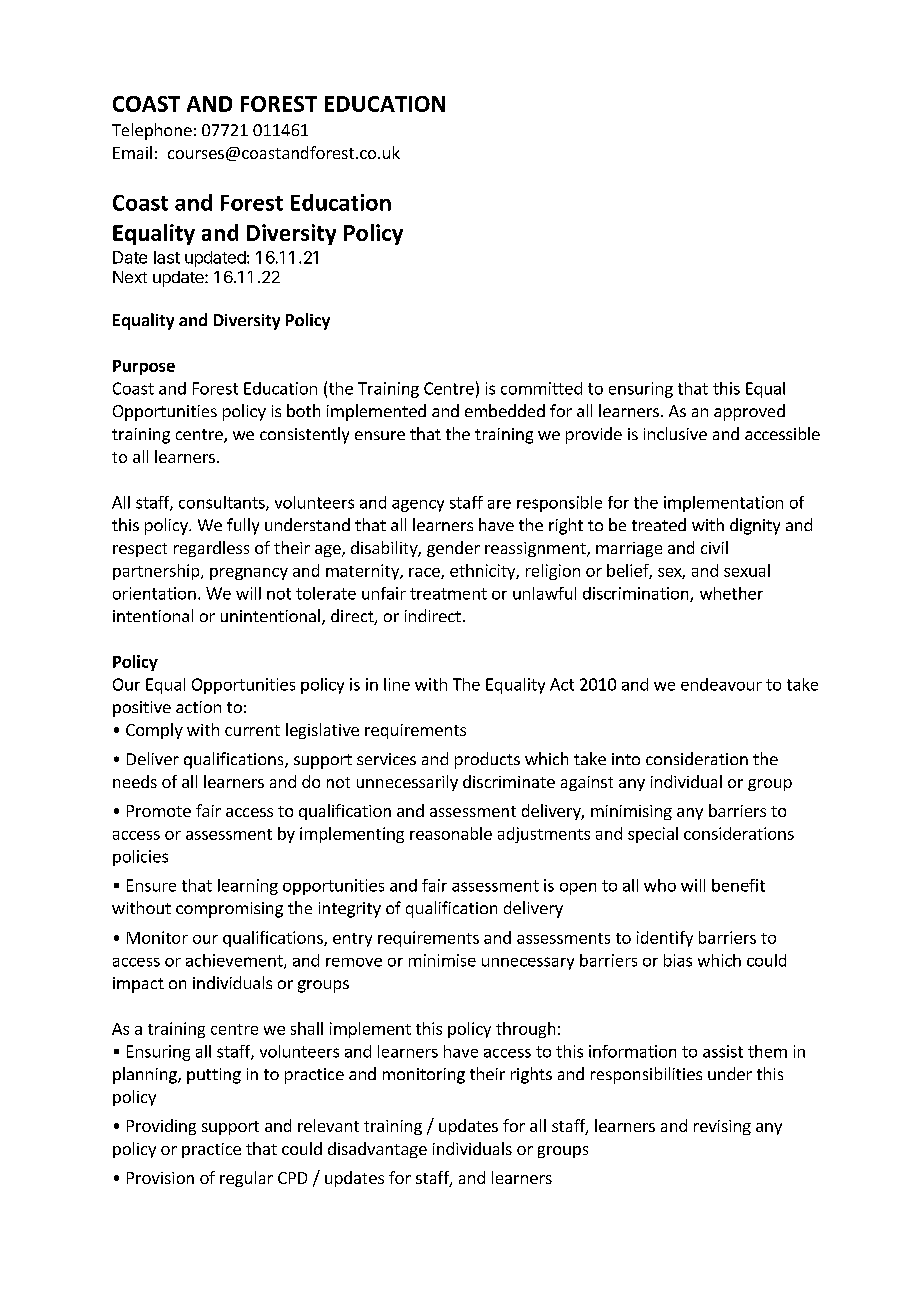 The width and height of the document is (924, 1308). I want to click on committed, so click(541, 388).
